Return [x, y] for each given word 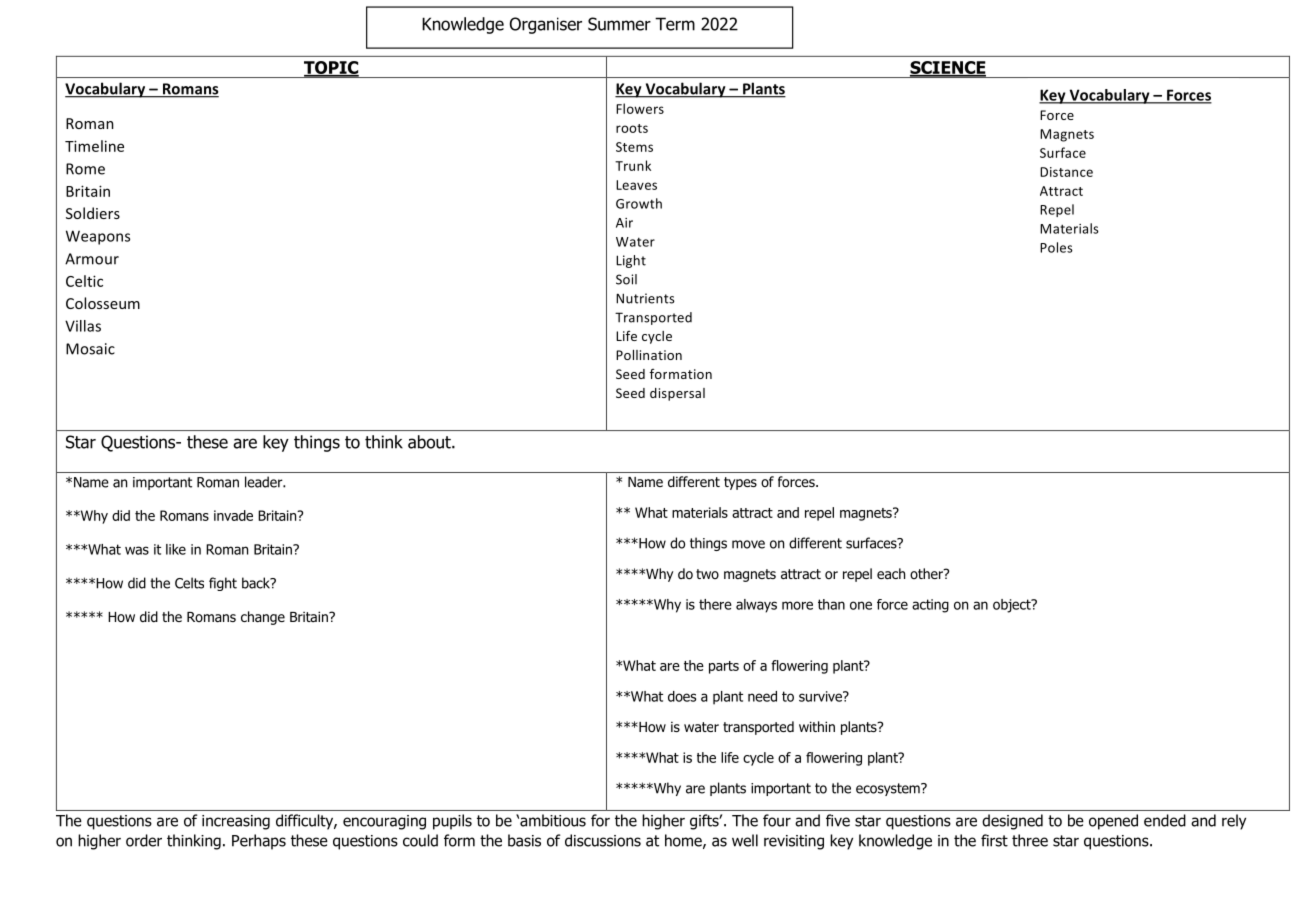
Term [675, 24]
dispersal [677, 394]
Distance [1066, 172]
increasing [236, 822]
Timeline [94, 146]
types [740, 483]
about [430, 442]
